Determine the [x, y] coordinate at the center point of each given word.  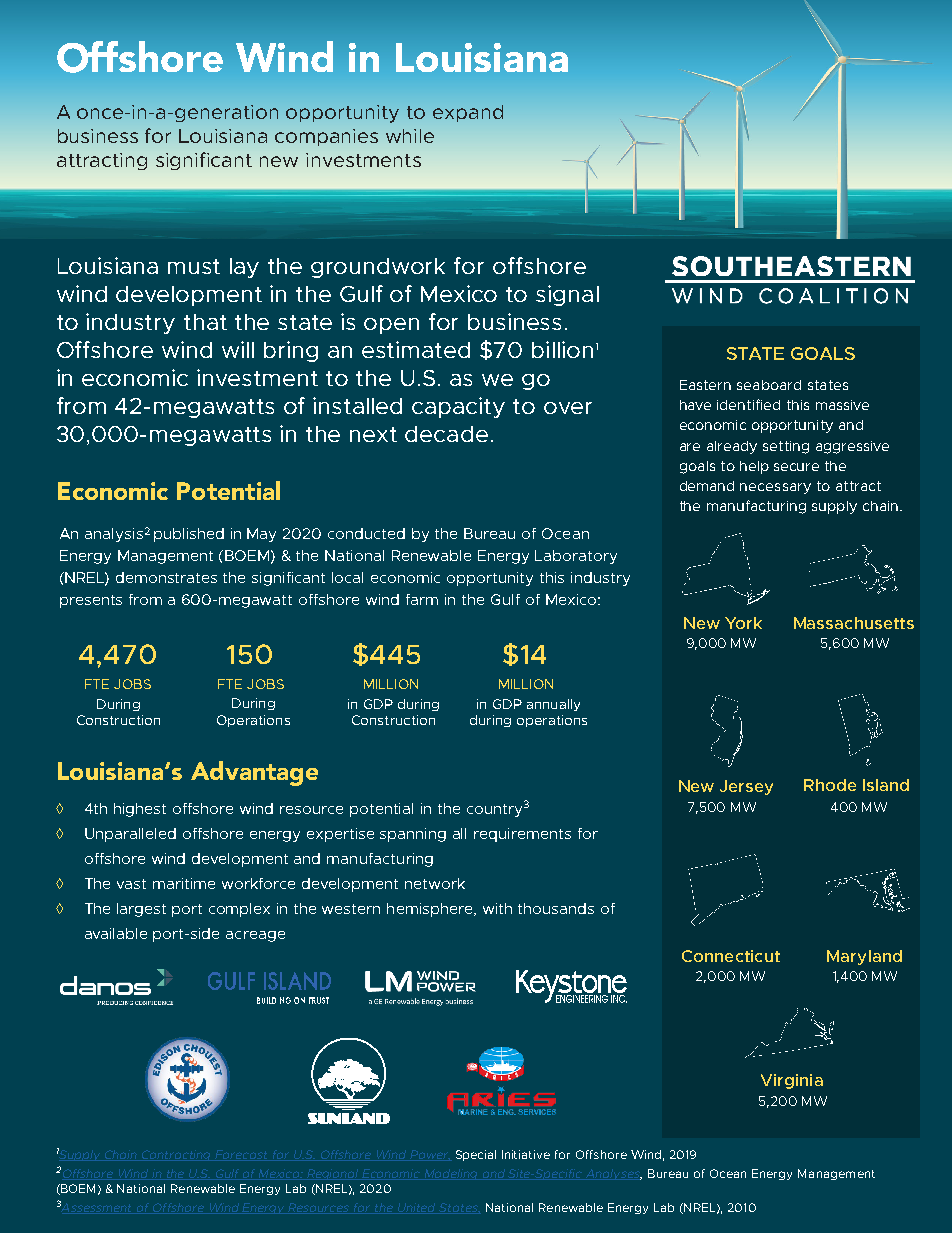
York [743, 623]
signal [567, 295]
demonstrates [166, 577]
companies [326, 137]
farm [422, 599]
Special [476, 1155]
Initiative [526, 1154]
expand [468, 113]
